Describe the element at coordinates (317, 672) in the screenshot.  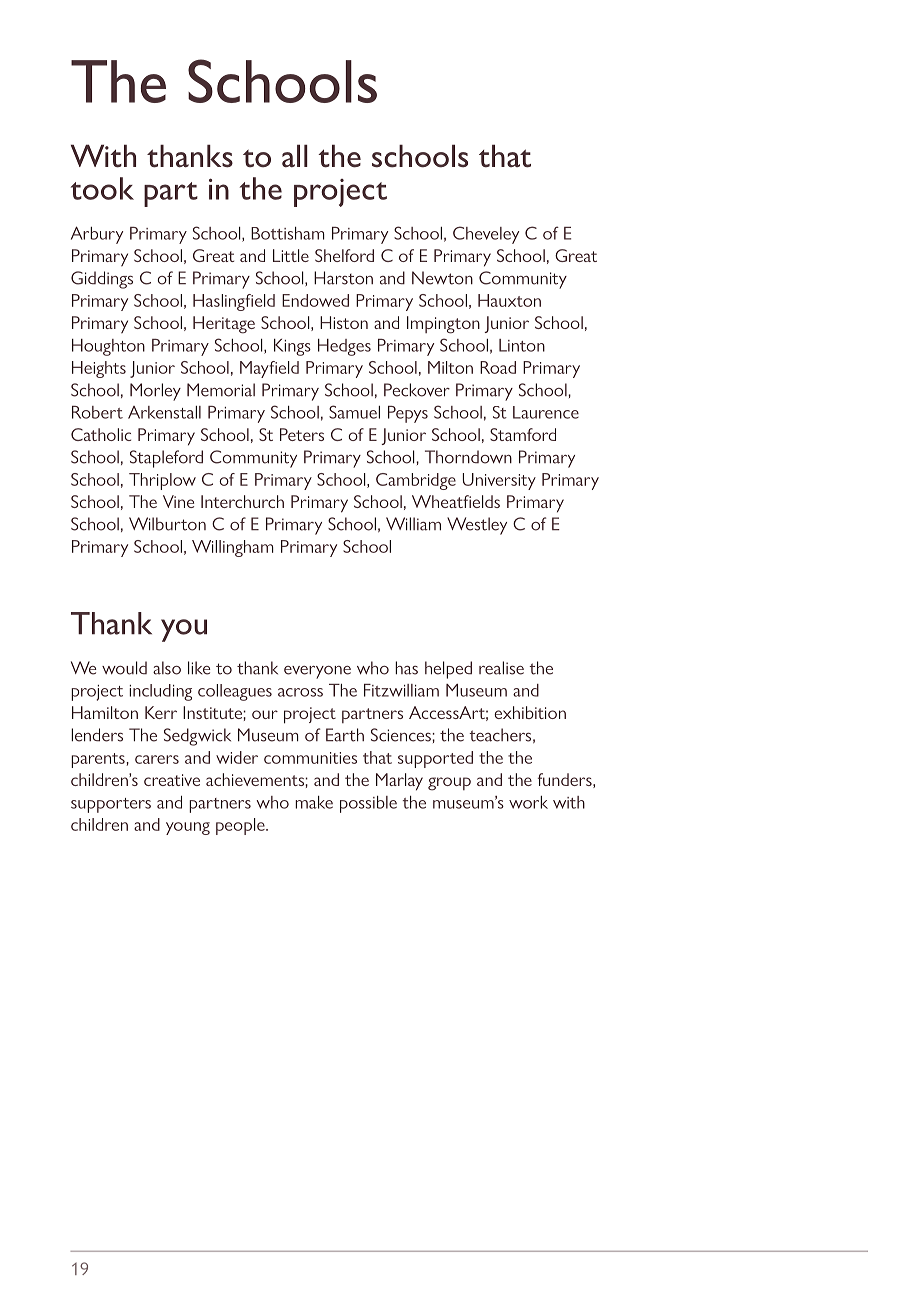
I see `everyone` at that location.
